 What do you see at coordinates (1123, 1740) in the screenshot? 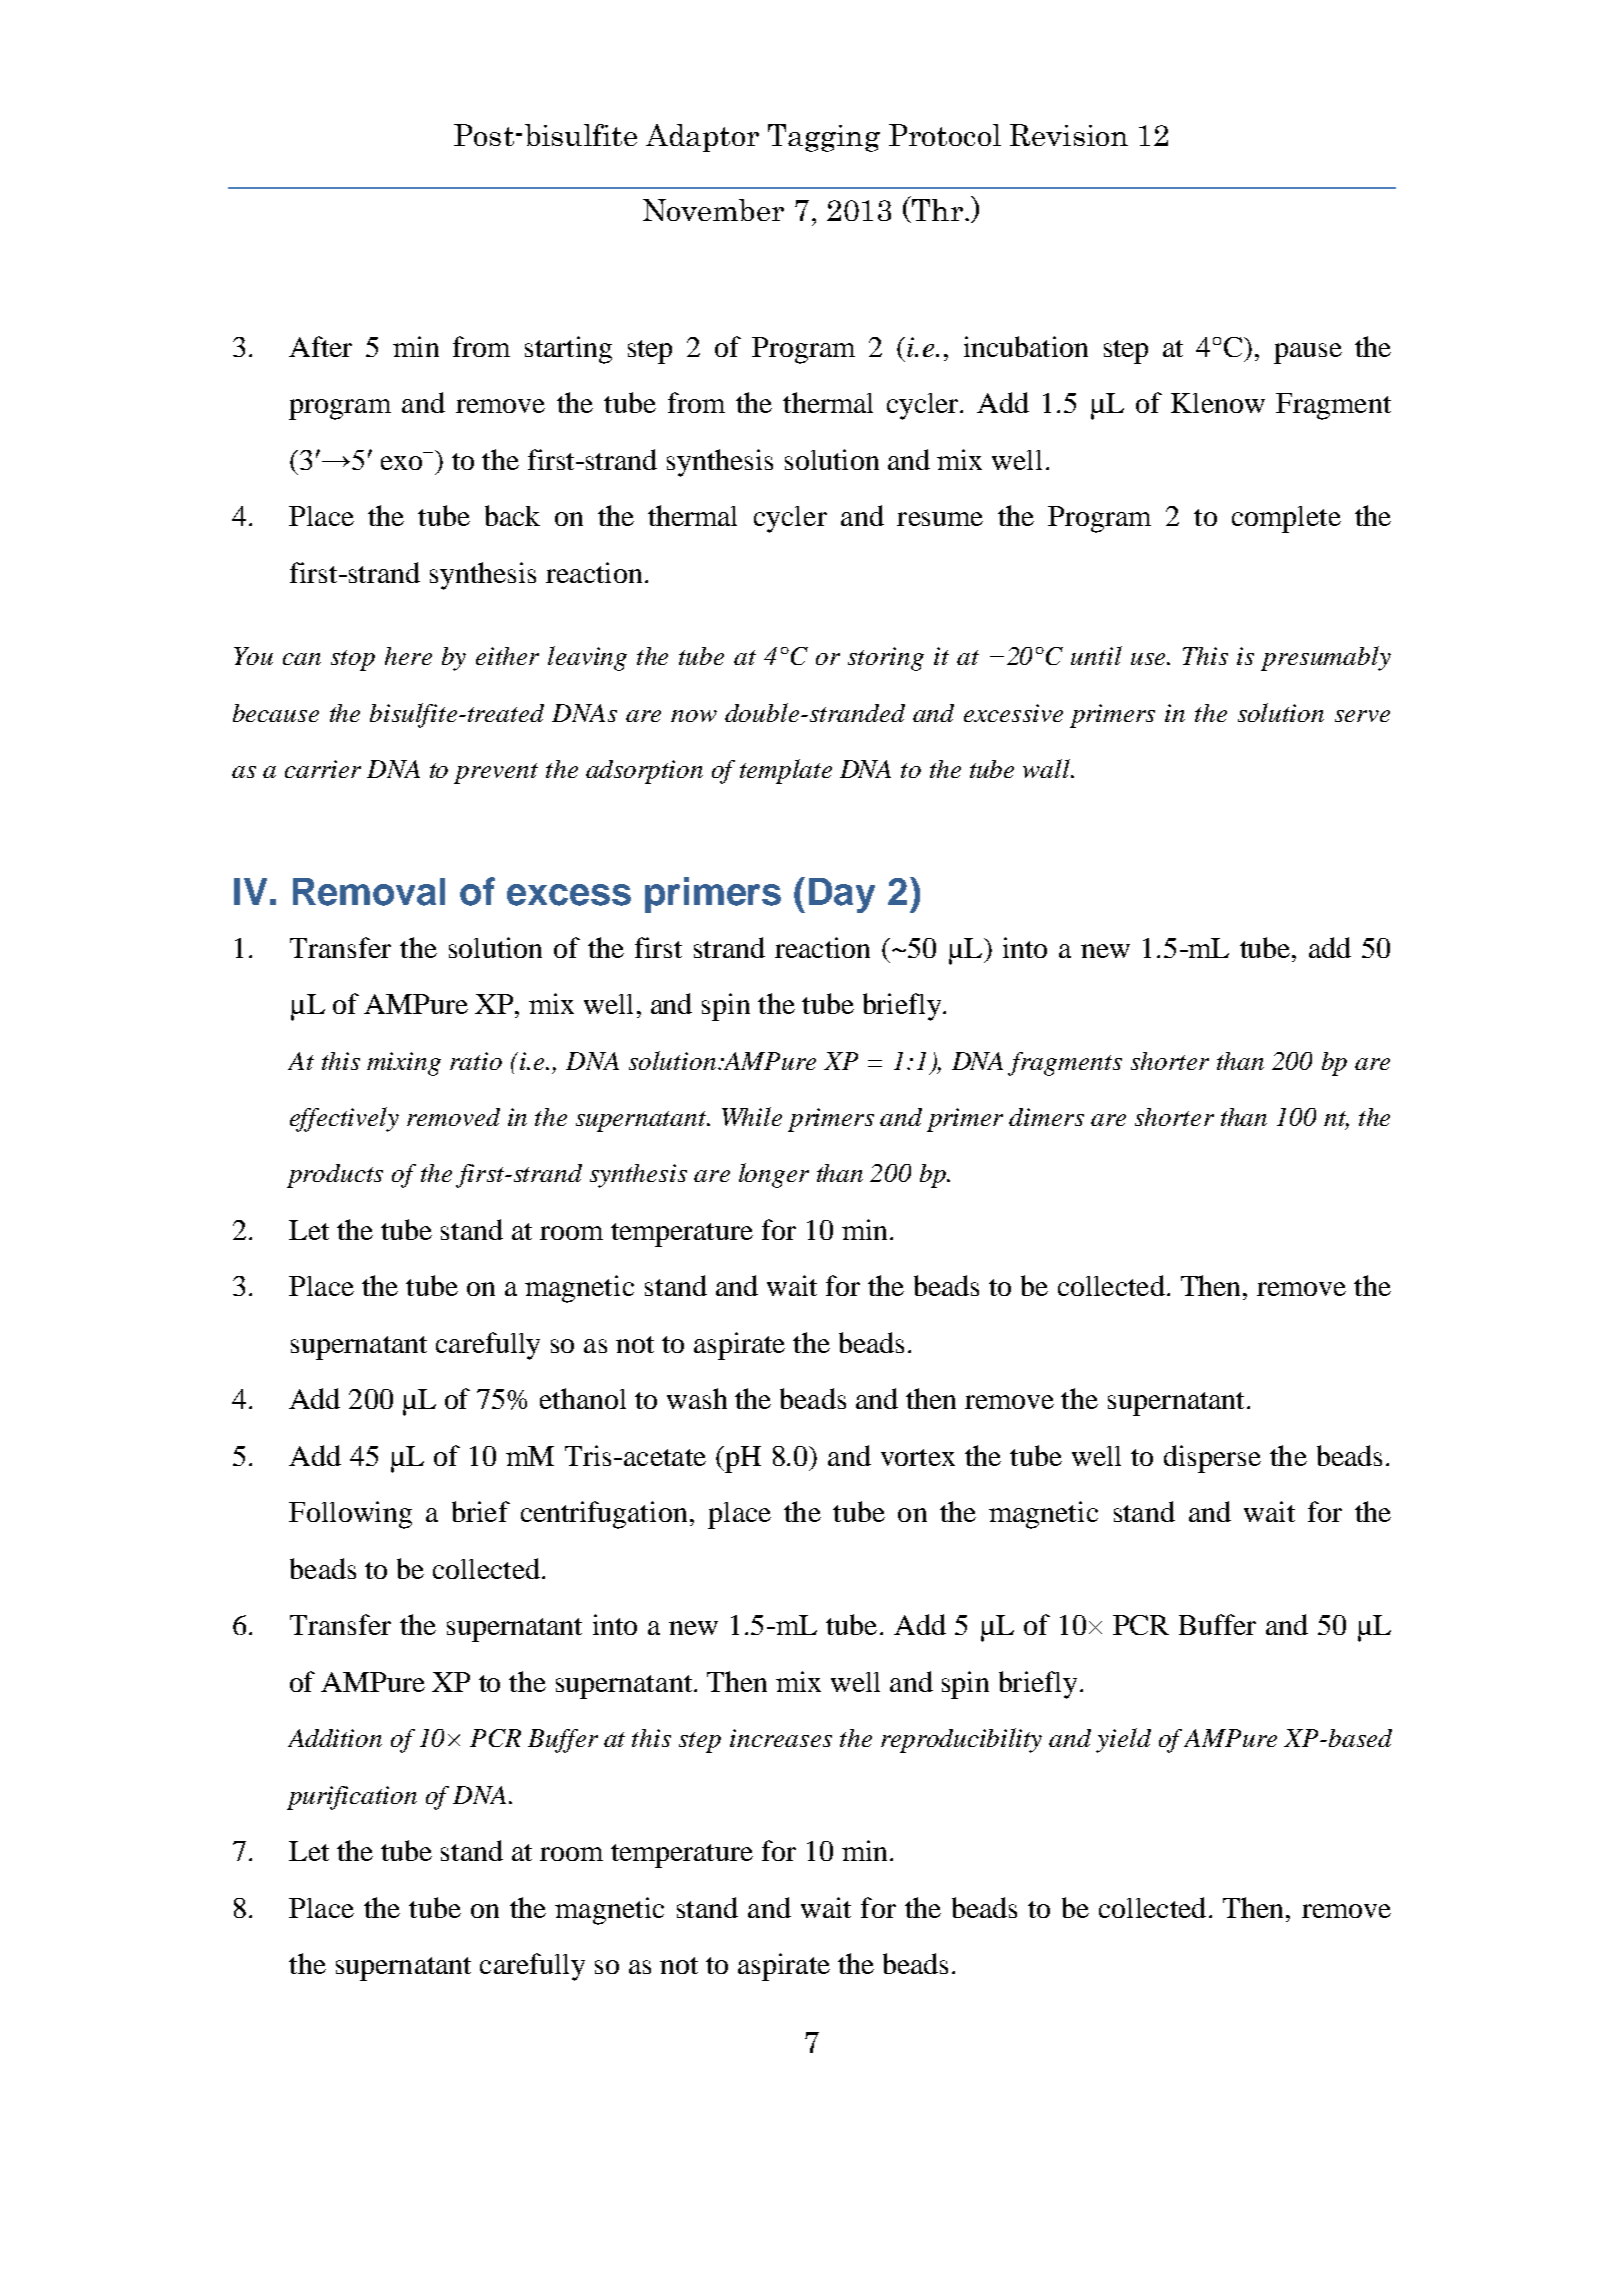
I see `yield` at bounding box center [1123, 1740].
